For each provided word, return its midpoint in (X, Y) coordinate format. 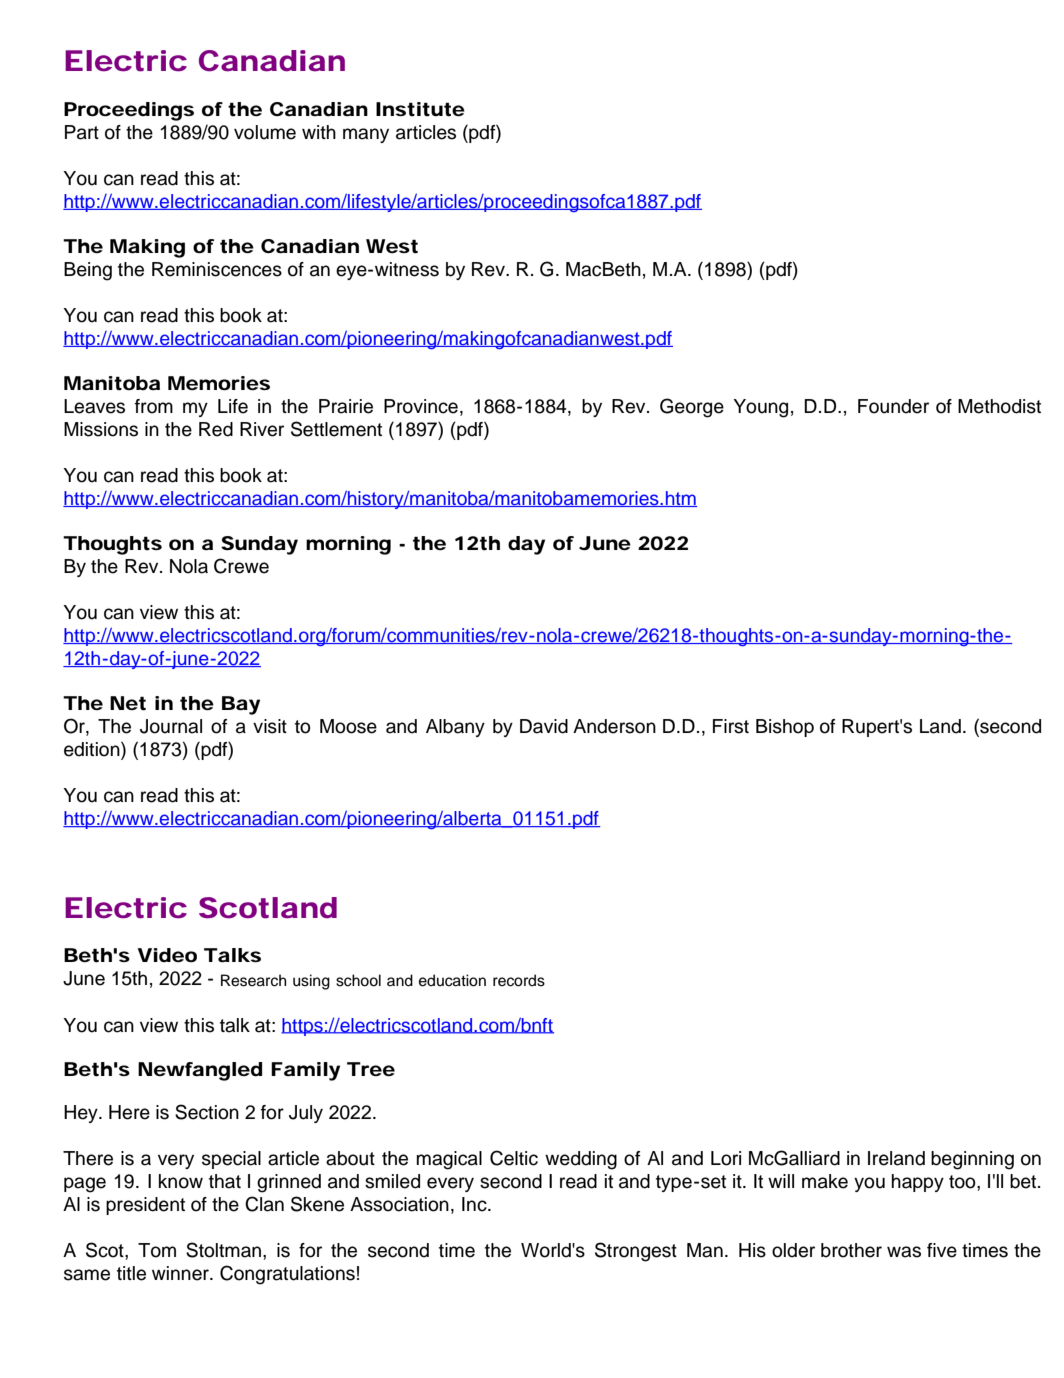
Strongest (636, 1252)
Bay (241, 705)
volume (265, 132)
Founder (893, 406)
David (544, 726)
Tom (157, 1250)
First (731, 726)
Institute (420, 109)
